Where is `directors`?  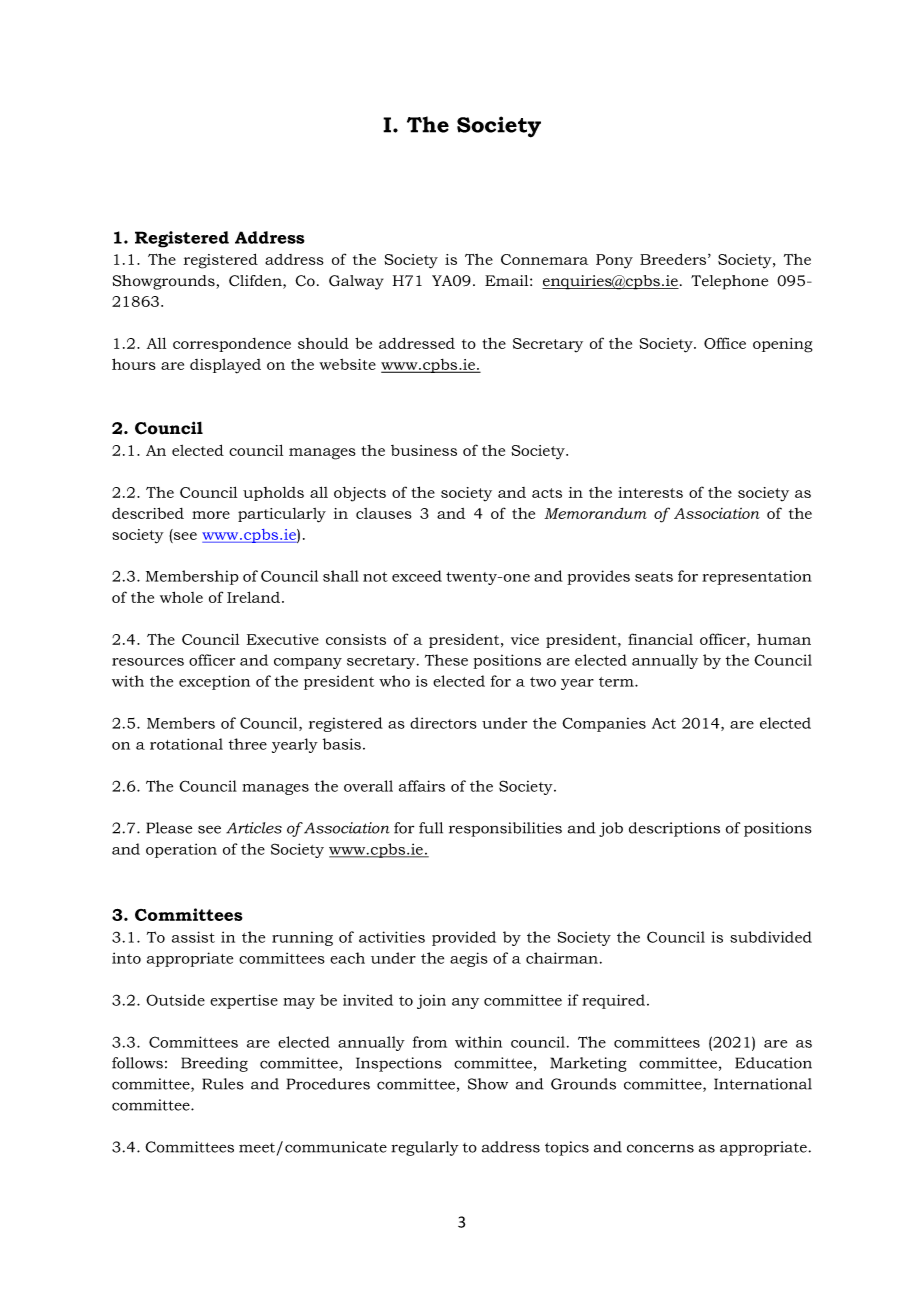
directors is located at coordinates (443, 723).
